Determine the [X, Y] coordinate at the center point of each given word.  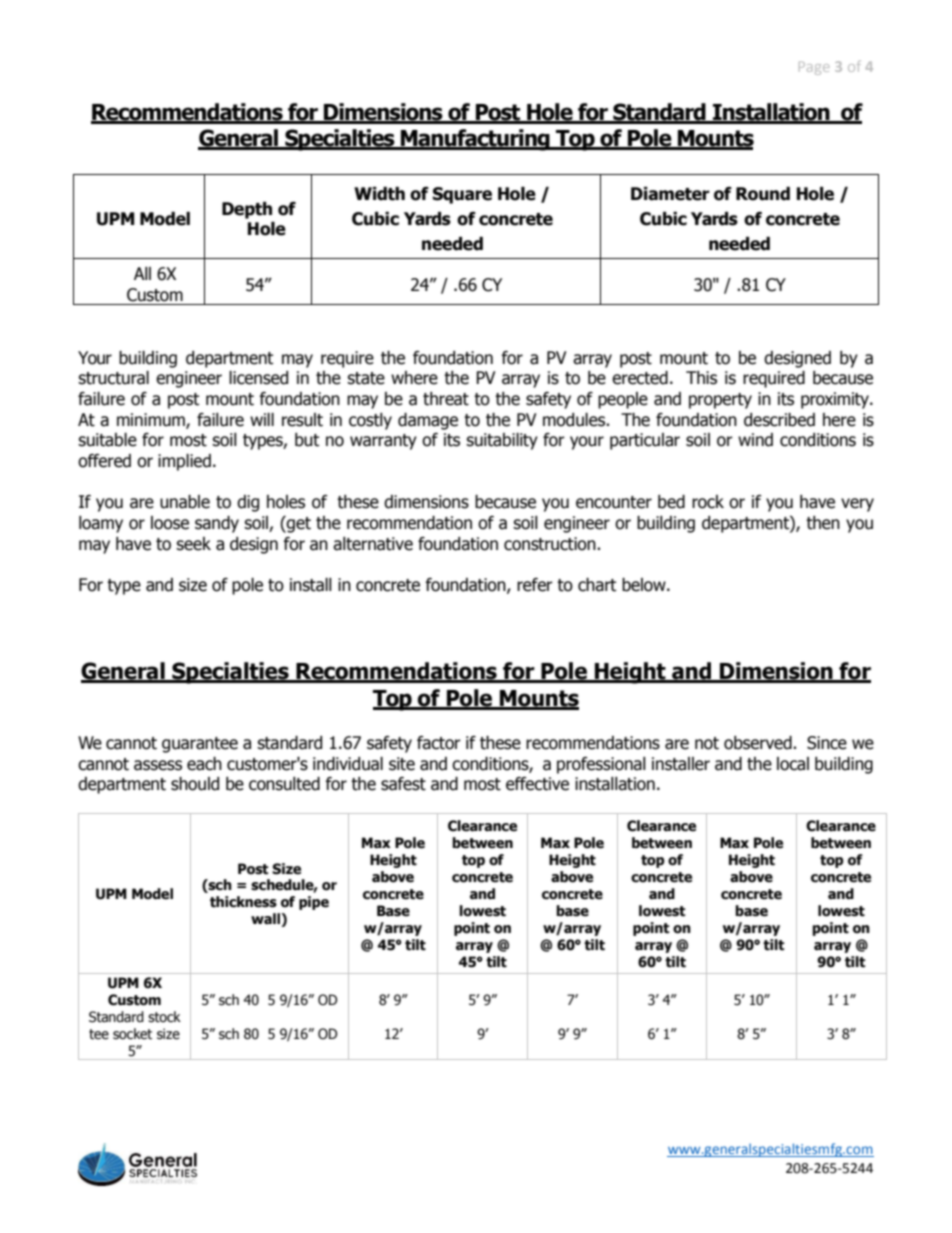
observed [759, 743]
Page [814, 68]
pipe [314, 903]
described [779, 420]
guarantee [200, 745]
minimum [152, 421]
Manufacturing [475, 140]
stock [164, 1017]
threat [446, 399]
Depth [247, 210]
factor [439, 743]
